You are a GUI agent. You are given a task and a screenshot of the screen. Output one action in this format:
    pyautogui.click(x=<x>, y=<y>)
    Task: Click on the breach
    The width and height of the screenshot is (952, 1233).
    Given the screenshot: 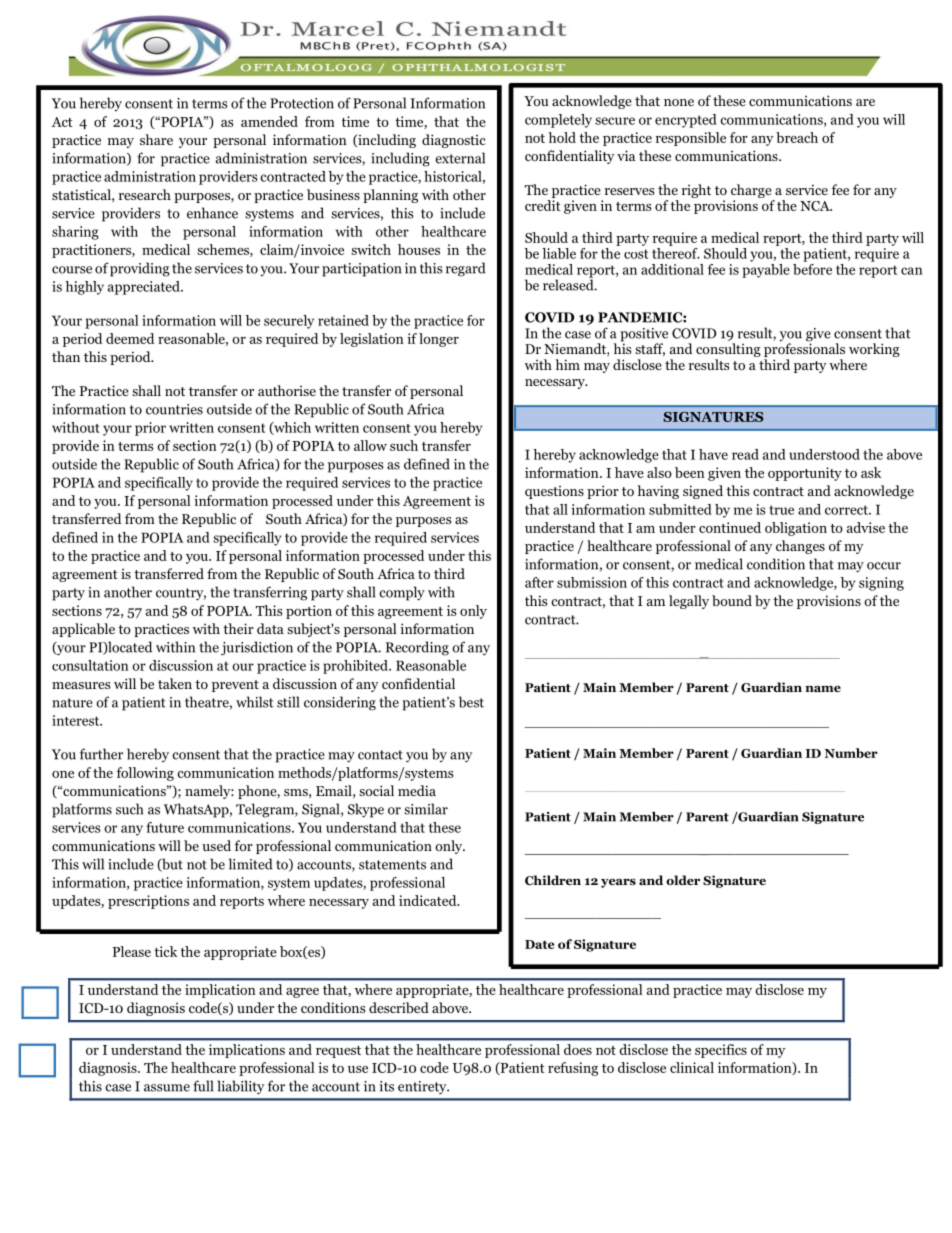 What is the action you would take?
    pyautogui.click(x=797, y=137)
